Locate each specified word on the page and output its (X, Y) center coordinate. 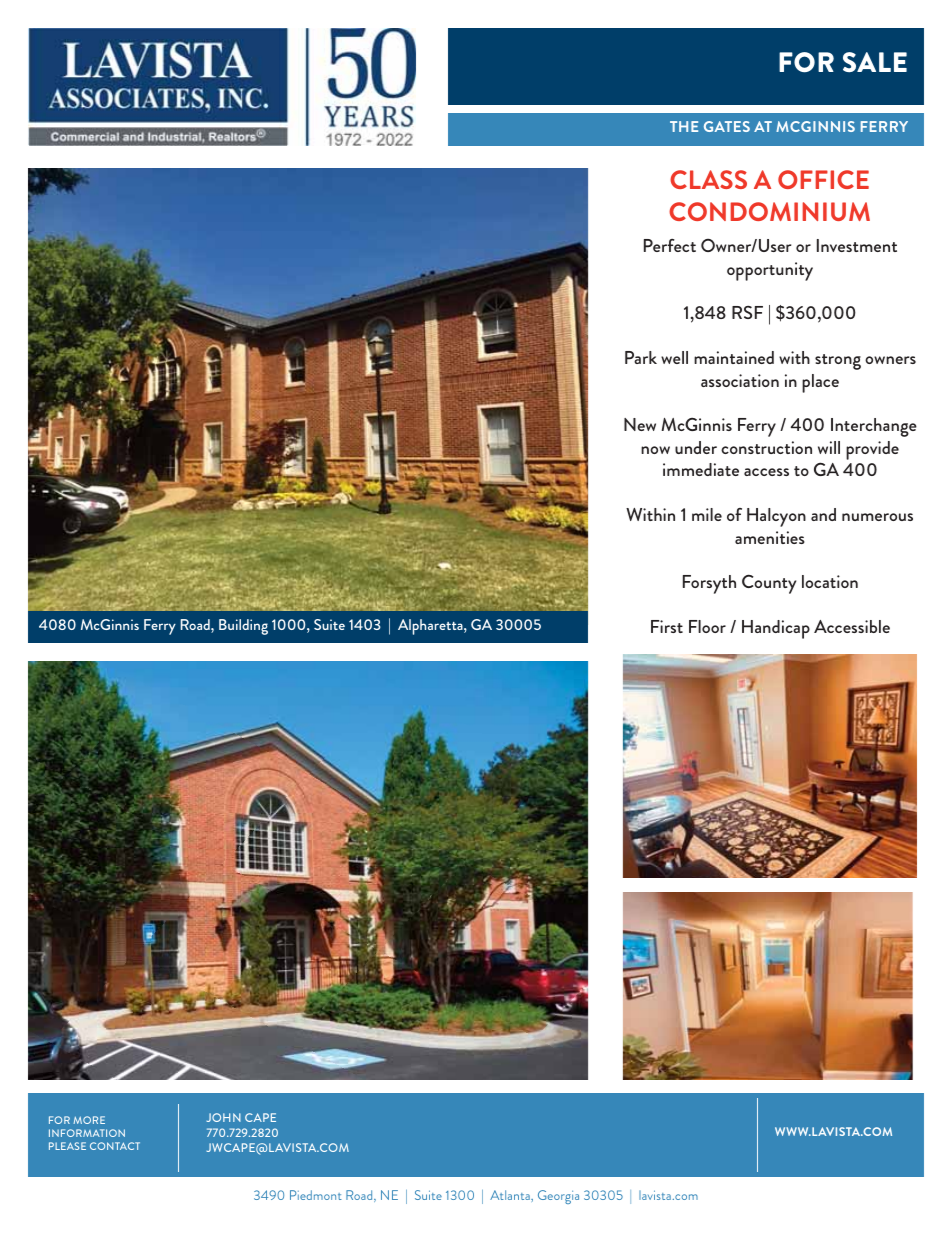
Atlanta (511, 1195)
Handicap (776, 629)
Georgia (558, 1197)
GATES (727, 126)
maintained (734, 357)
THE (684, 126)
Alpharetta (431, 627)
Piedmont (316, 1195)
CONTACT (115, 1146)
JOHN (223, 1117)
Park (641, 357)
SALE (875, 62)
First (667, 626)
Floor (707, 626)
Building (243, 627)
